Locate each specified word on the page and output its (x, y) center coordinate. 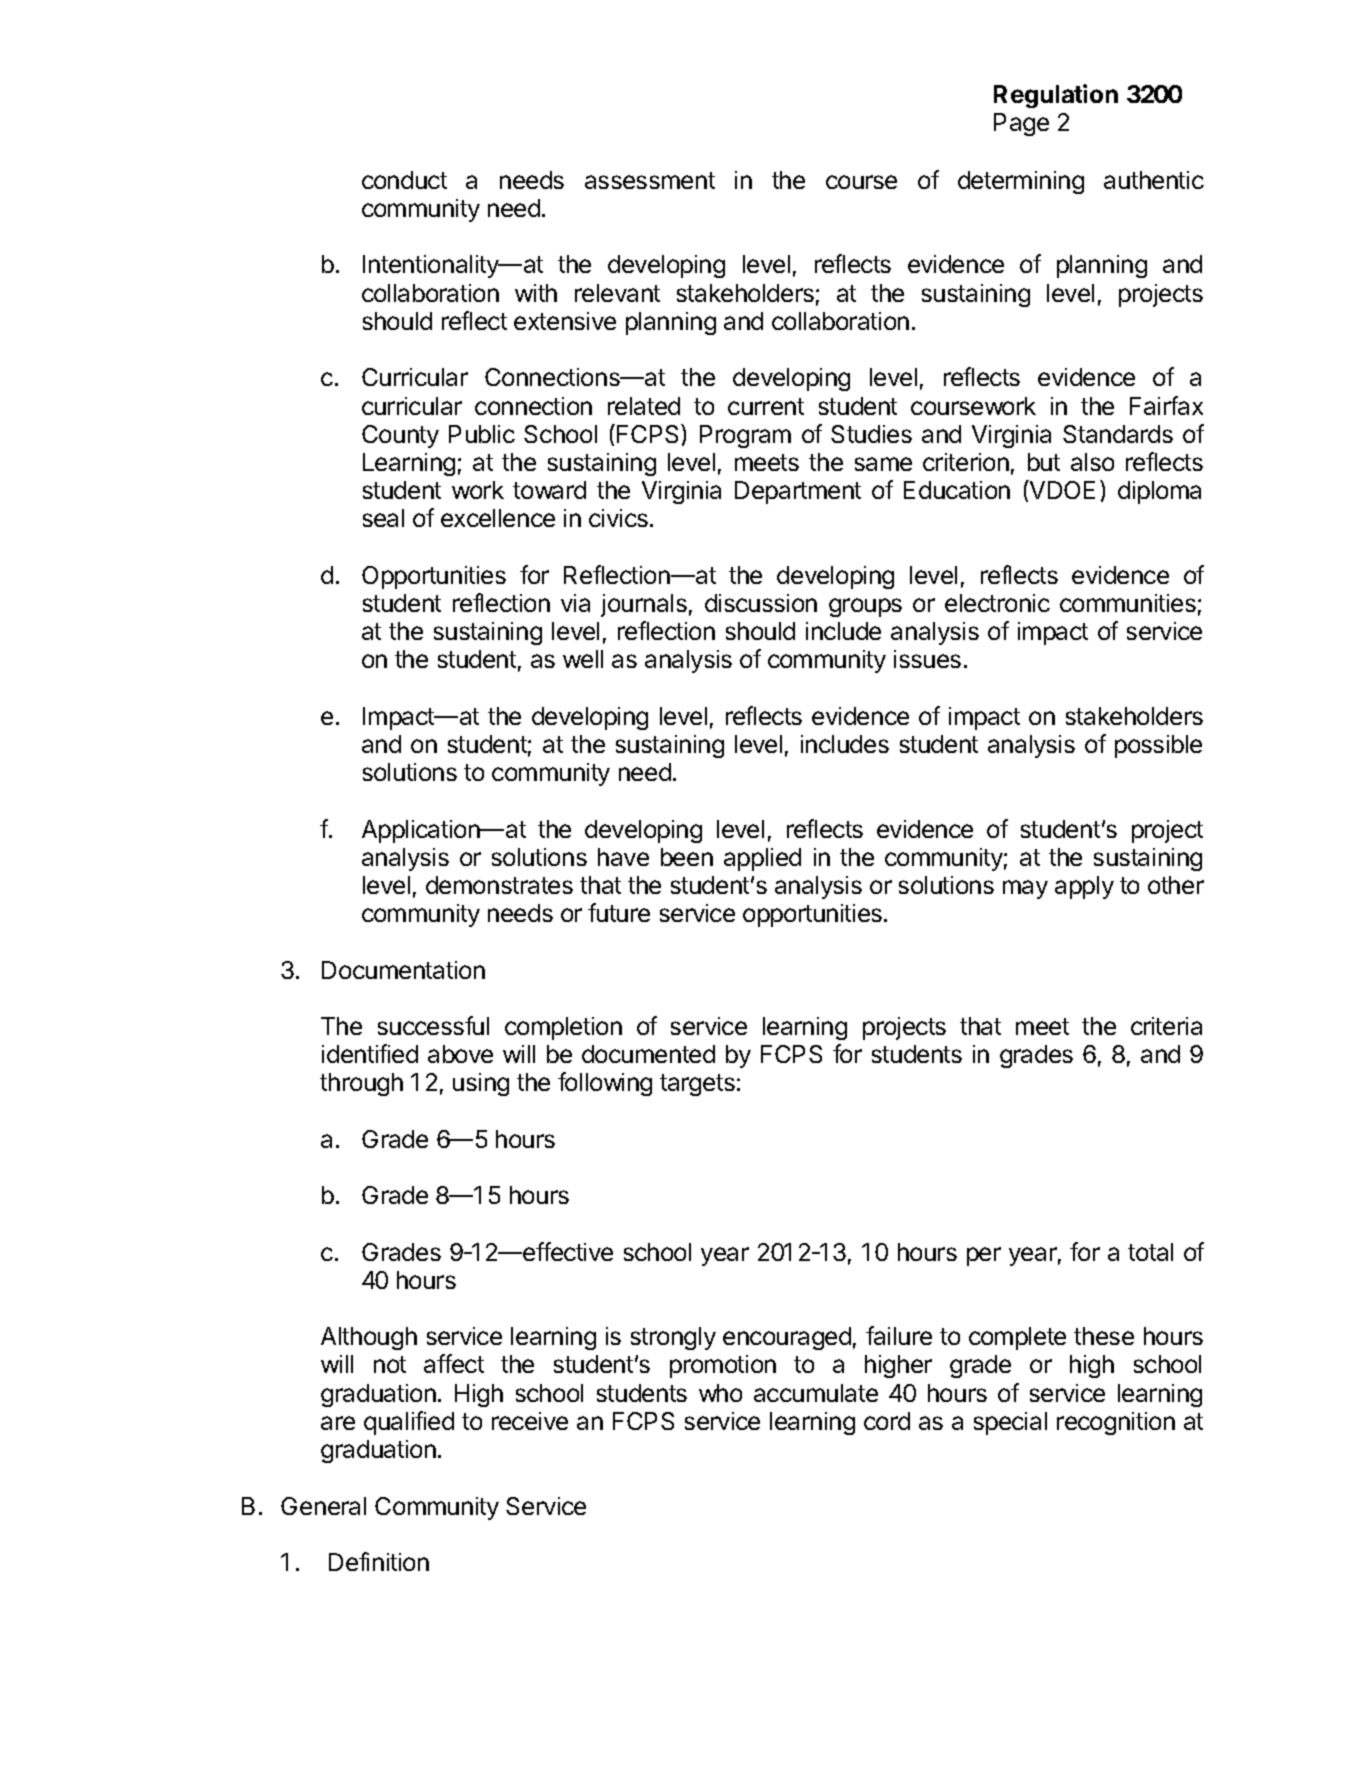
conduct (404, 180)
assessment (650, 180)
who (720, 1393)
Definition (379, 1561)
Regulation (1056, 96)
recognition (1116, 1423)
